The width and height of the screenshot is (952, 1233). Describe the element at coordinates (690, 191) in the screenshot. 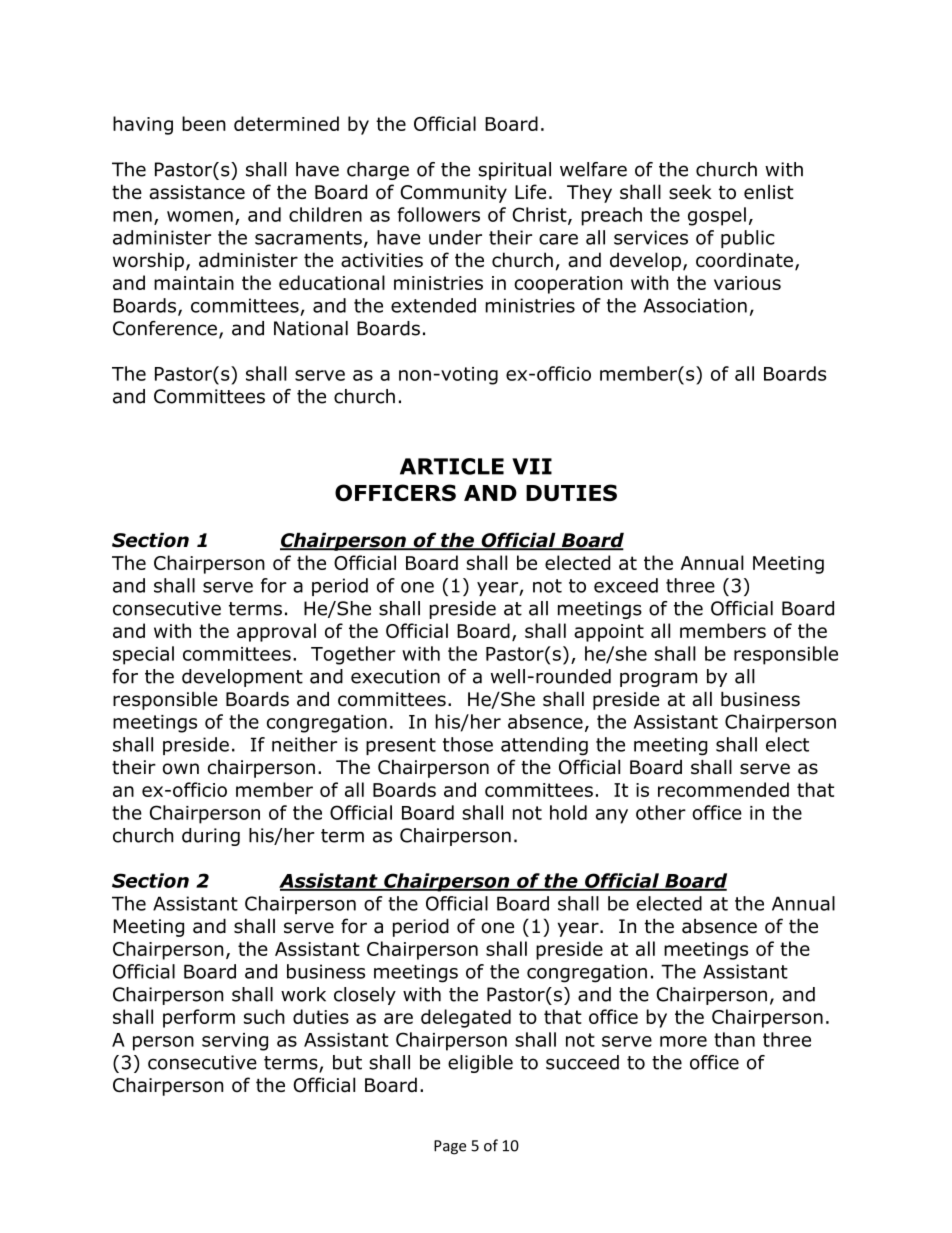

I see `seek` at that location.
